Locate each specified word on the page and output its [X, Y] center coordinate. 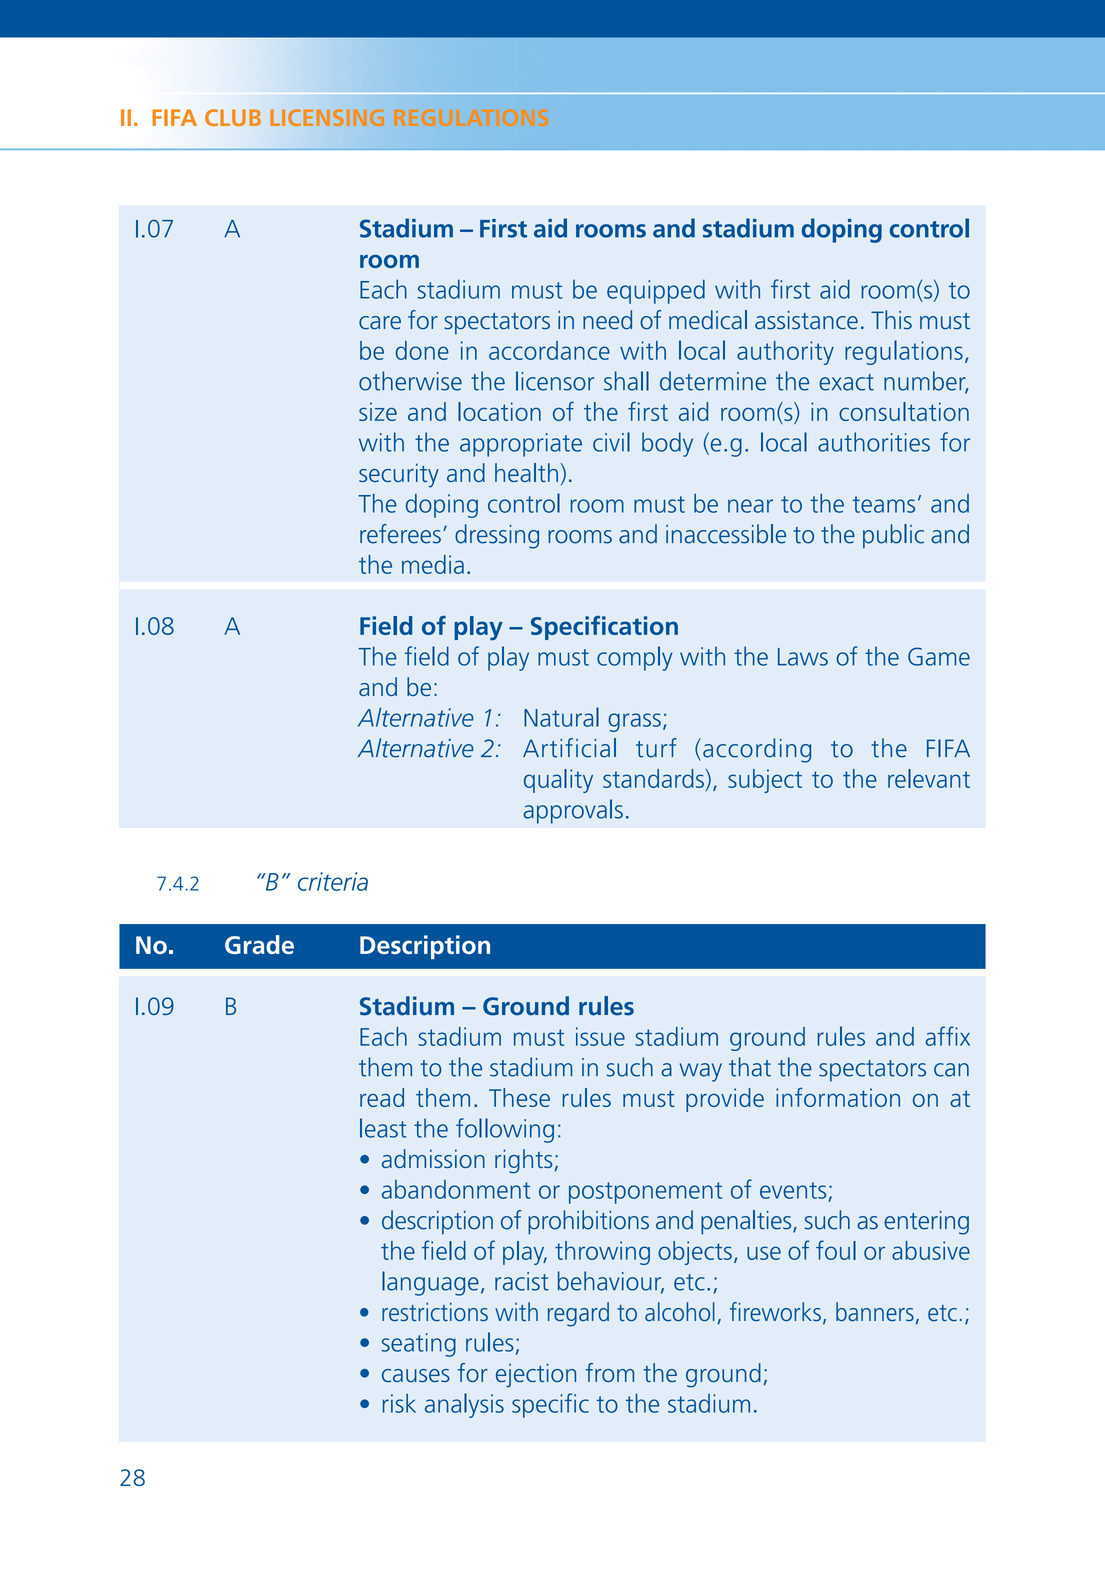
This [891, 320]
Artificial [569, 748]
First [503, 228]
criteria [333, 881]
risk [399, 1403]
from [609, 1372]
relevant [929, 778]
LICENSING [327, 117]
